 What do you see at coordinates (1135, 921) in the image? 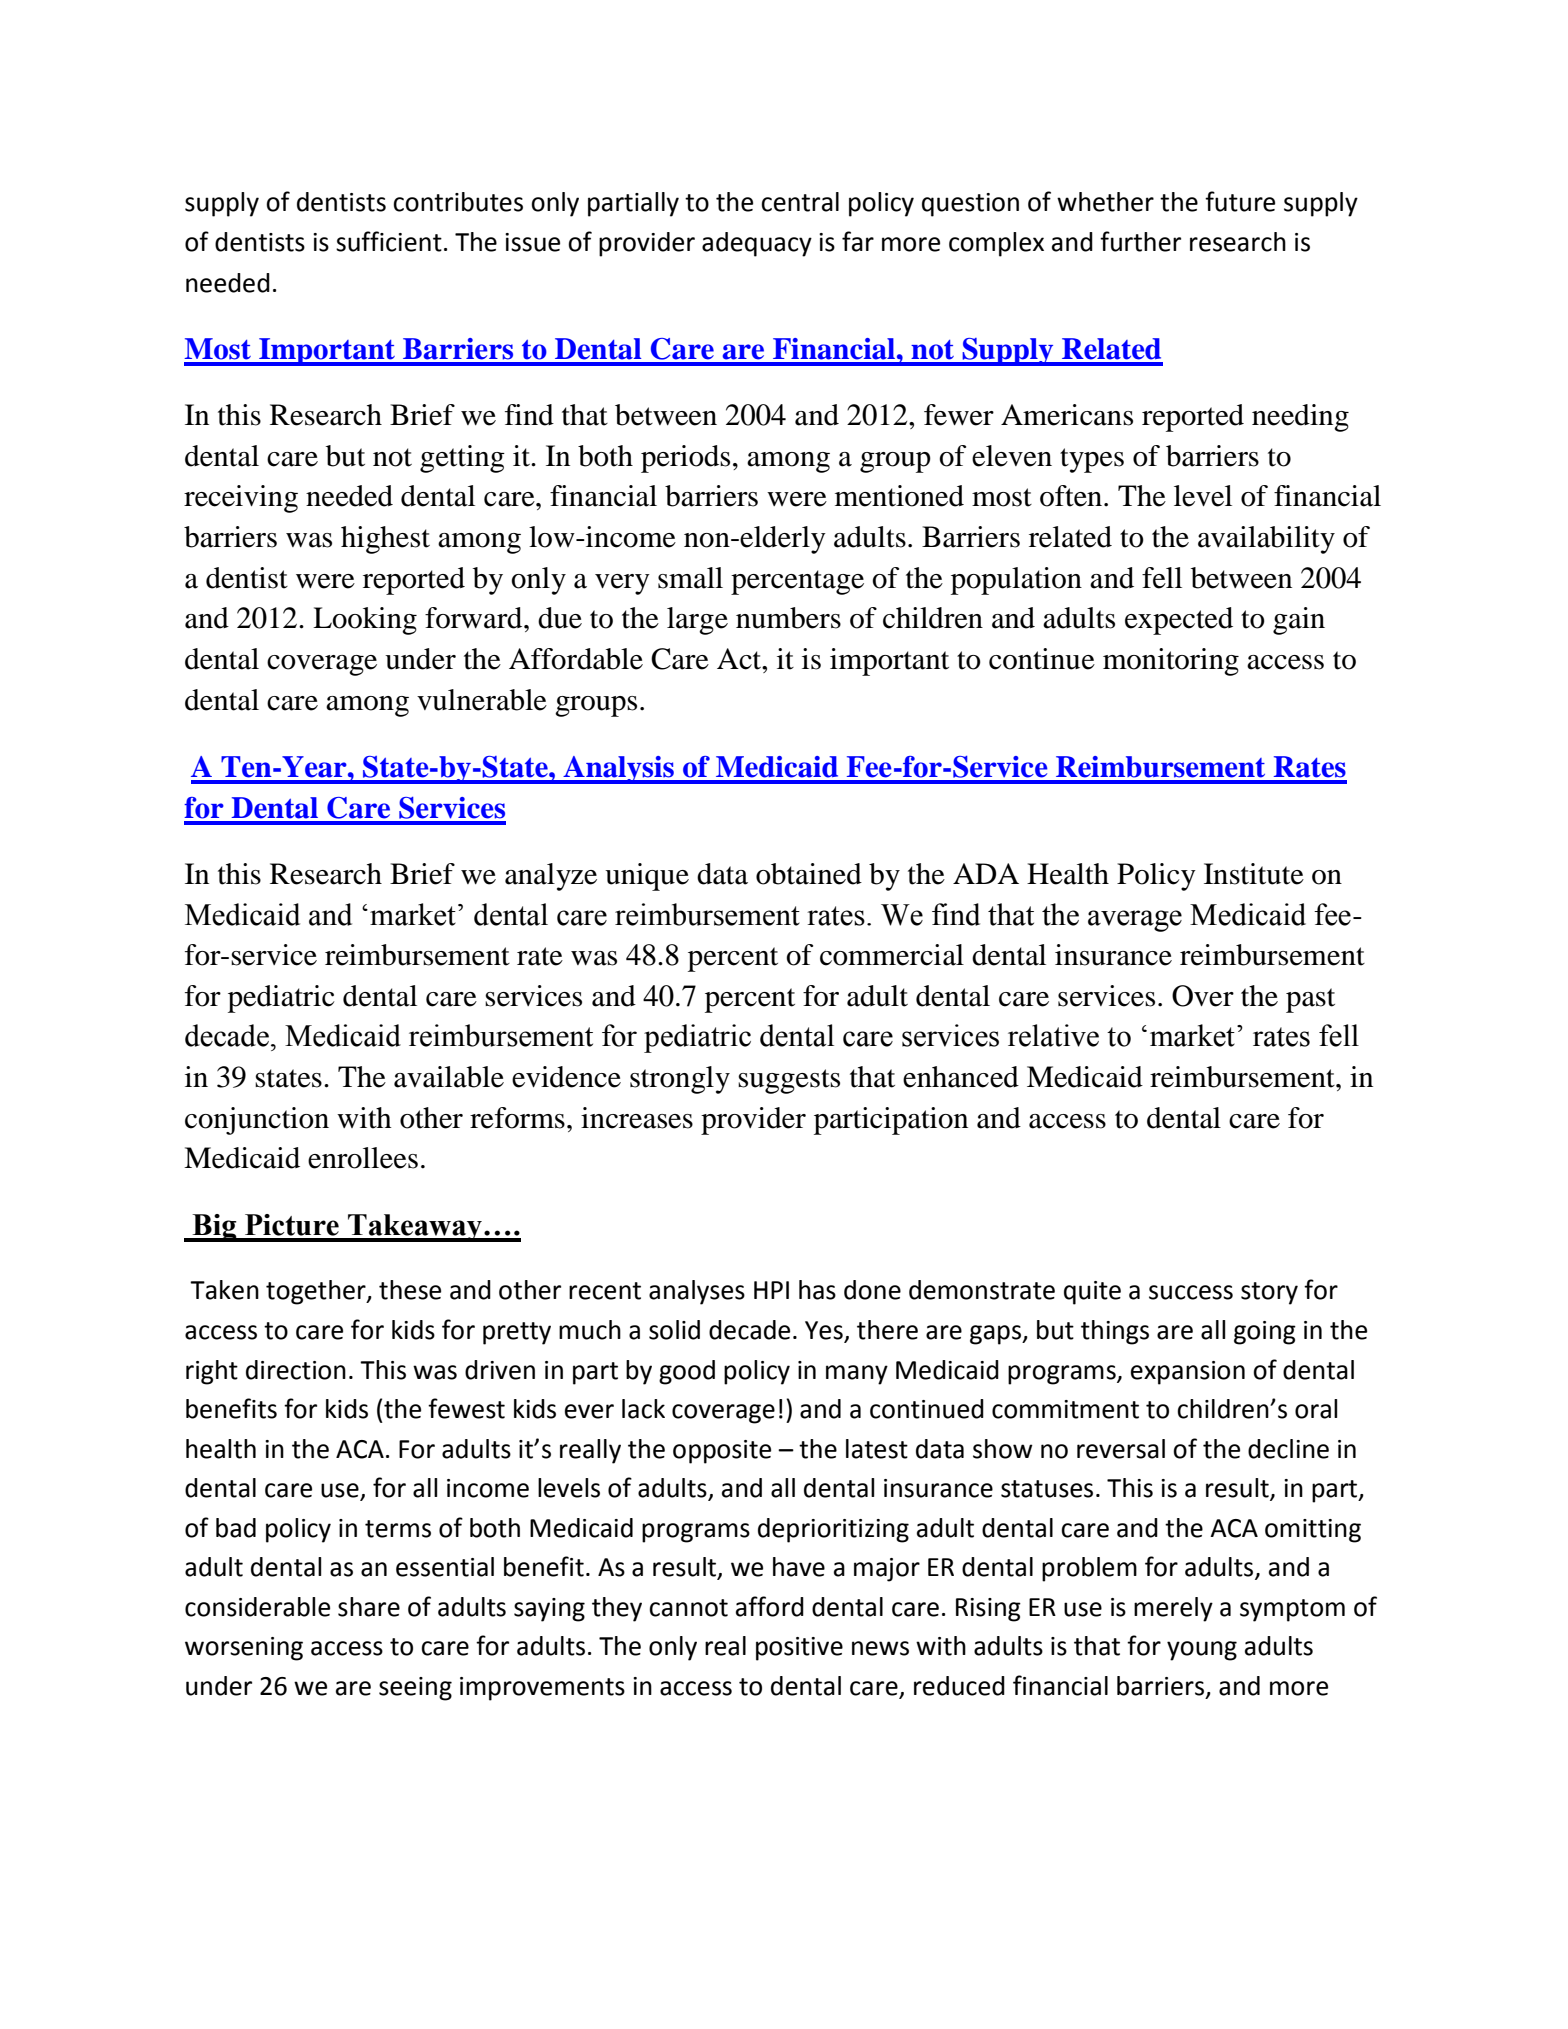
I see `average` at bounding box center [1135, 921].
